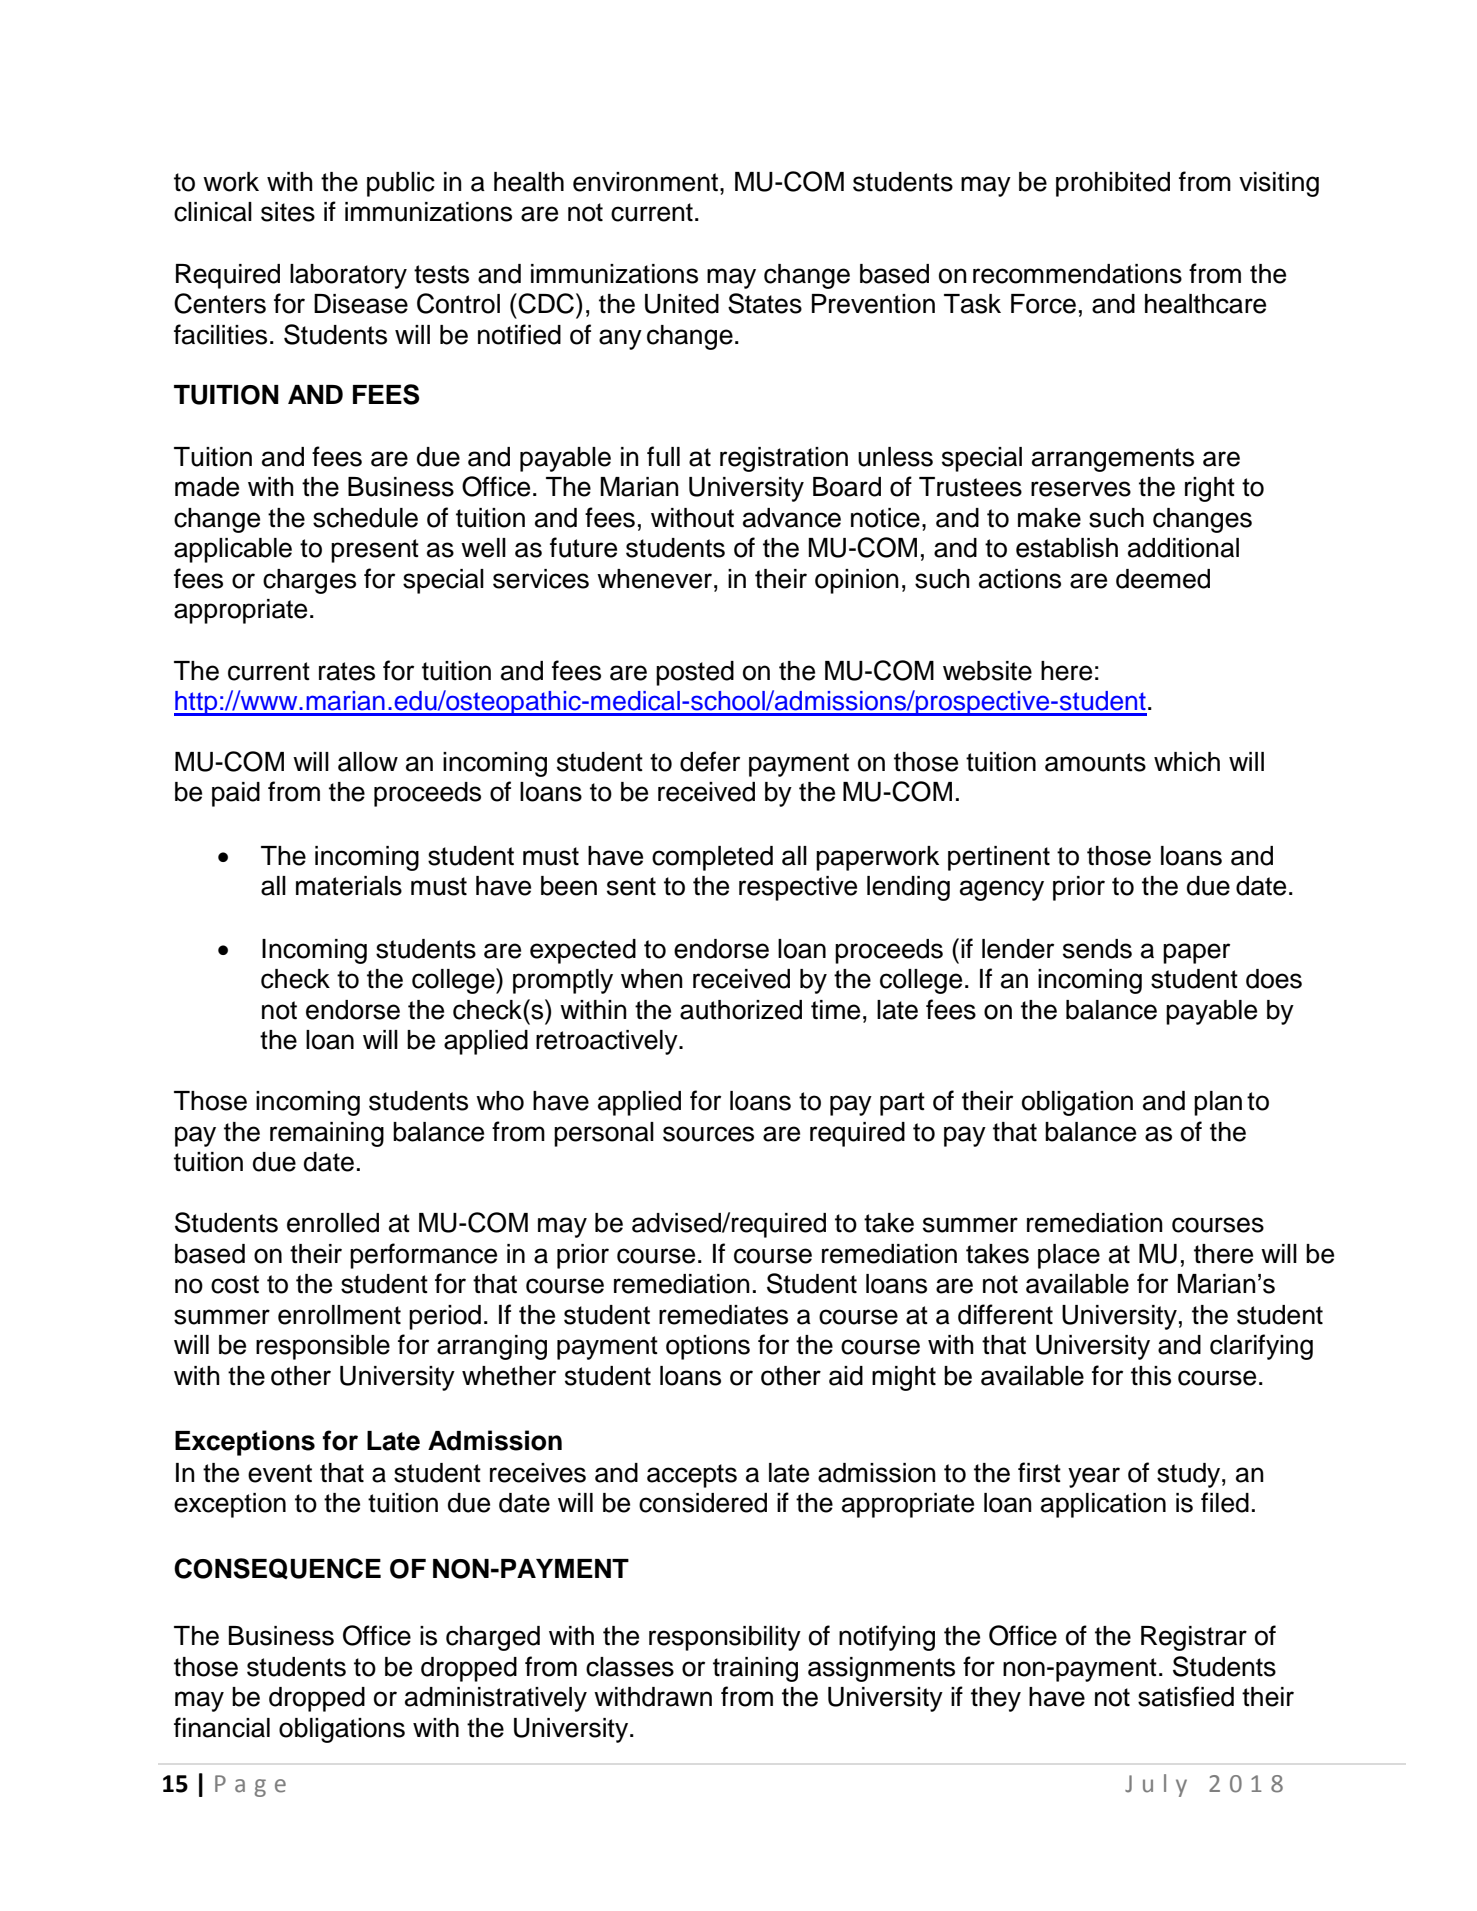  I want to click on defer, so click(710, 761).
